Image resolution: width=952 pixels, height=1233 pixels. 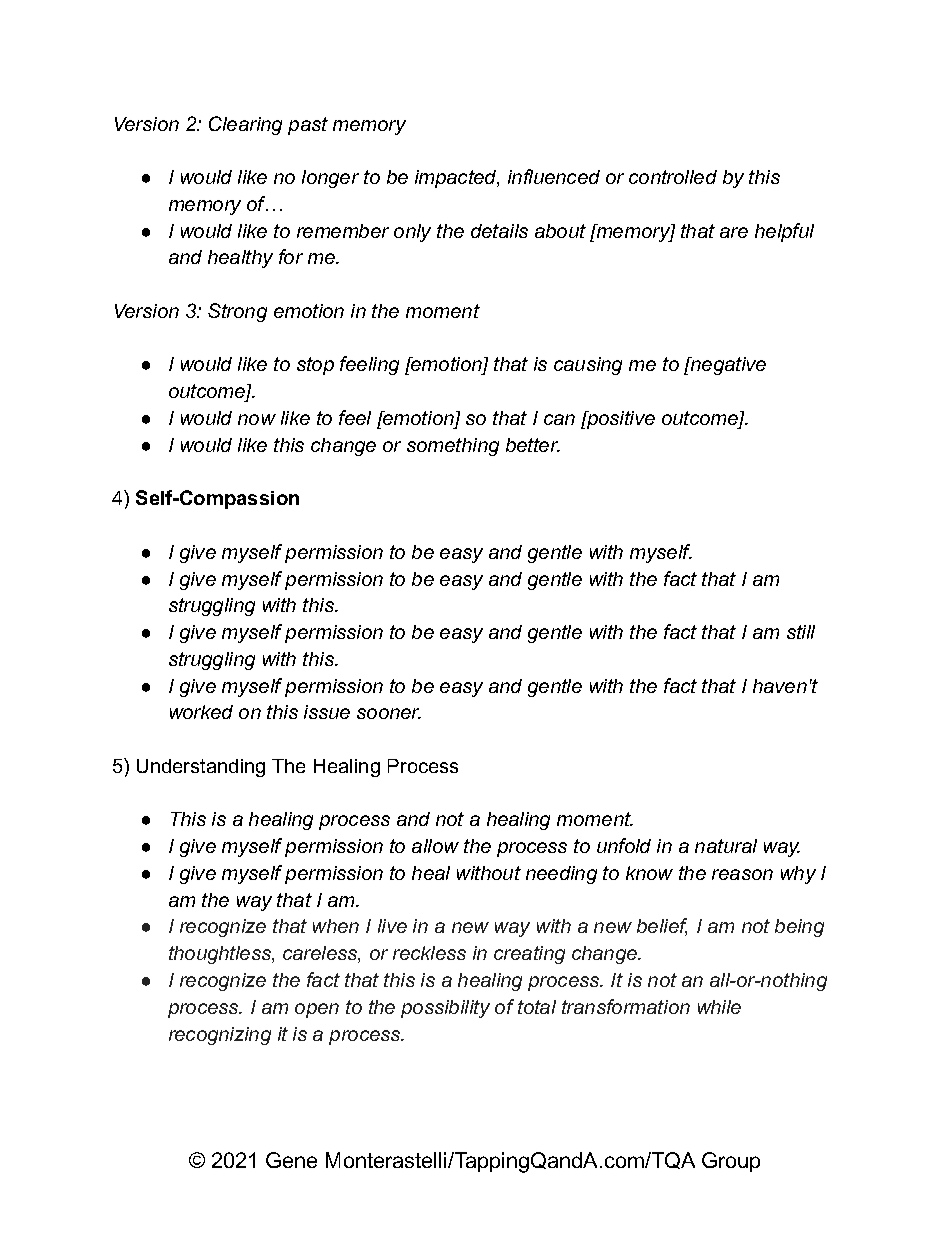 I want to click on total, so click(x=537, y=1007).
